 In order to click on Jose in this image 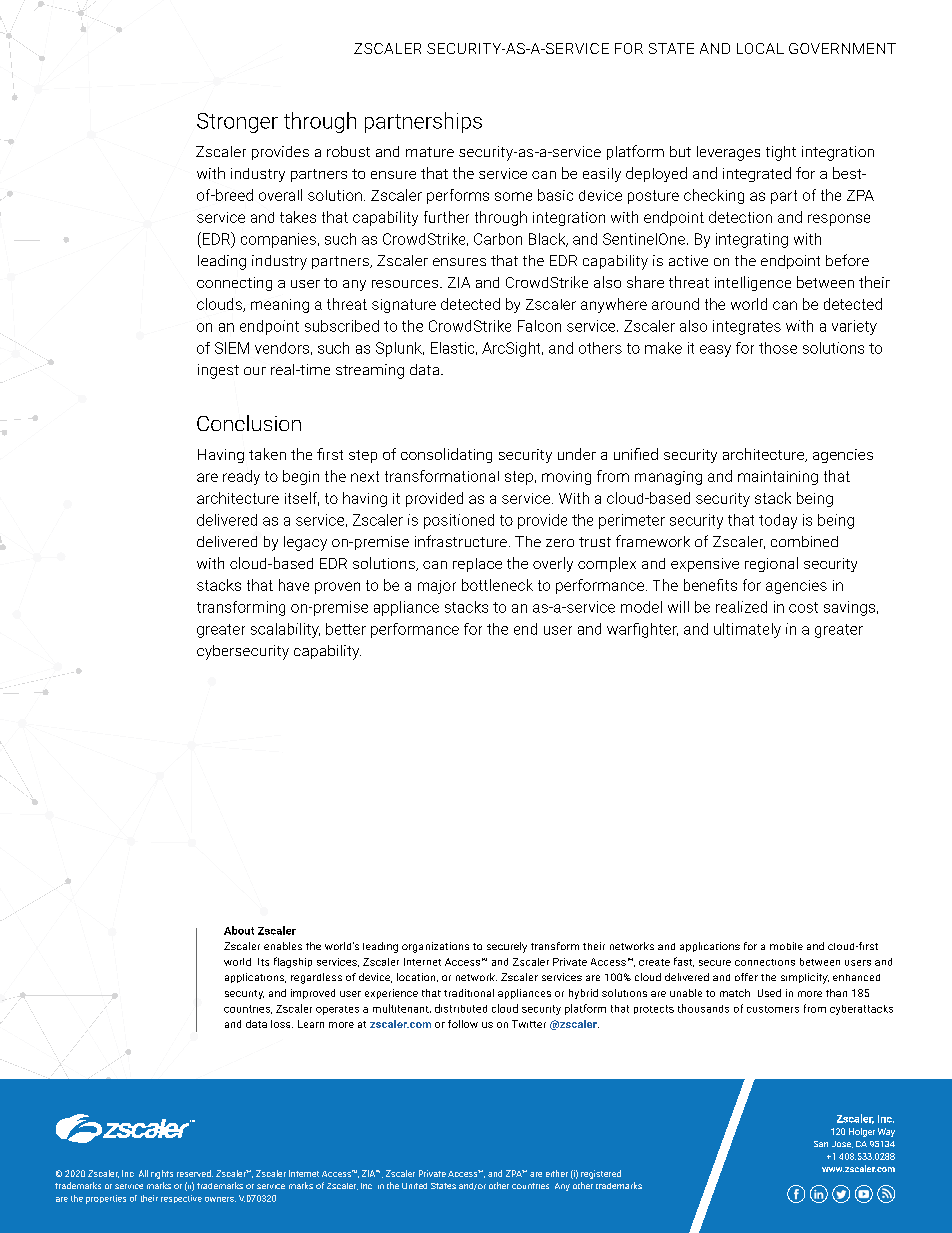, I will do `click(842, 1144)`.
